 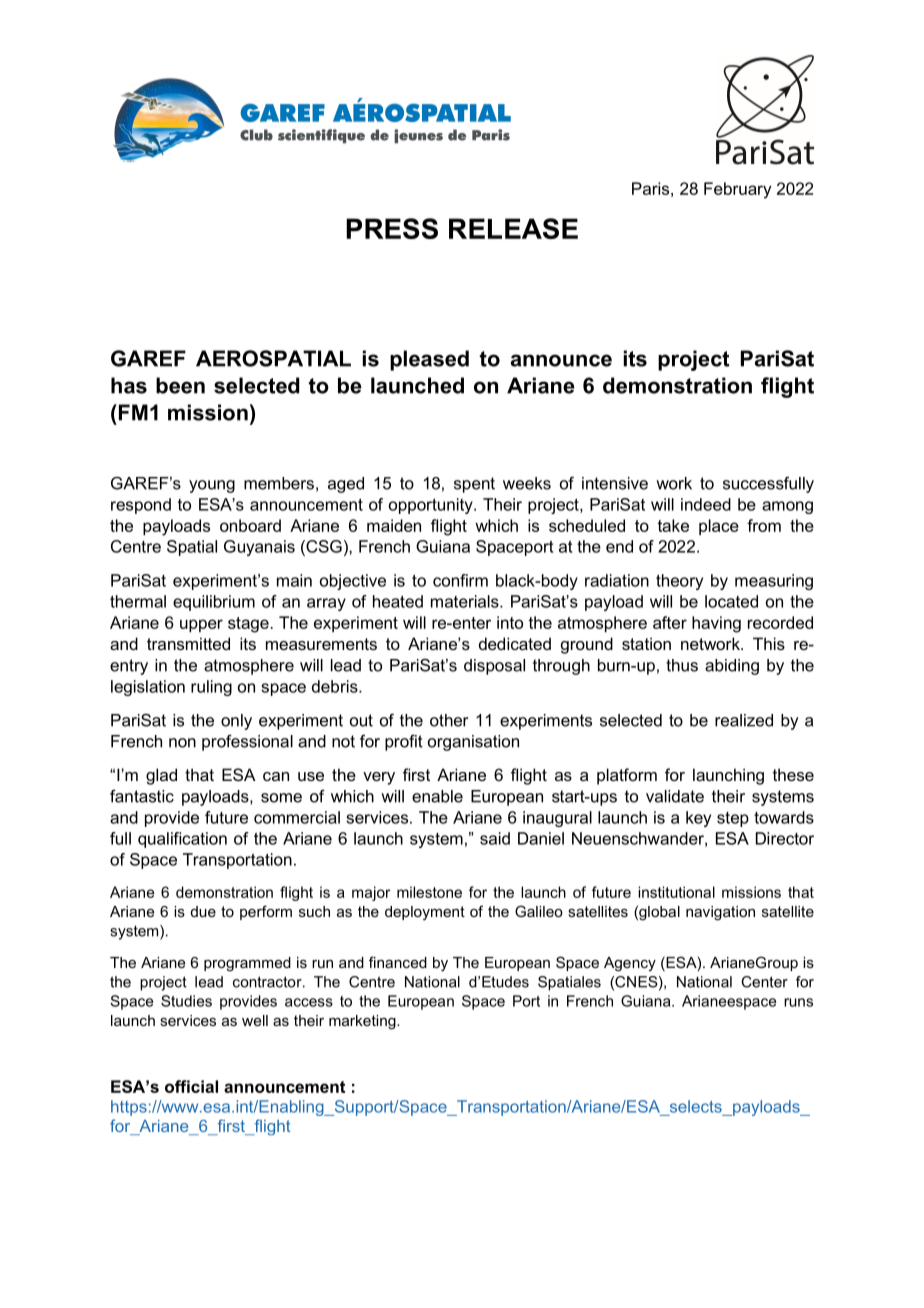 What do you see at coordinates (474, 485) in the screenshot?
I see `spent` at bounding box center [474, 485].
